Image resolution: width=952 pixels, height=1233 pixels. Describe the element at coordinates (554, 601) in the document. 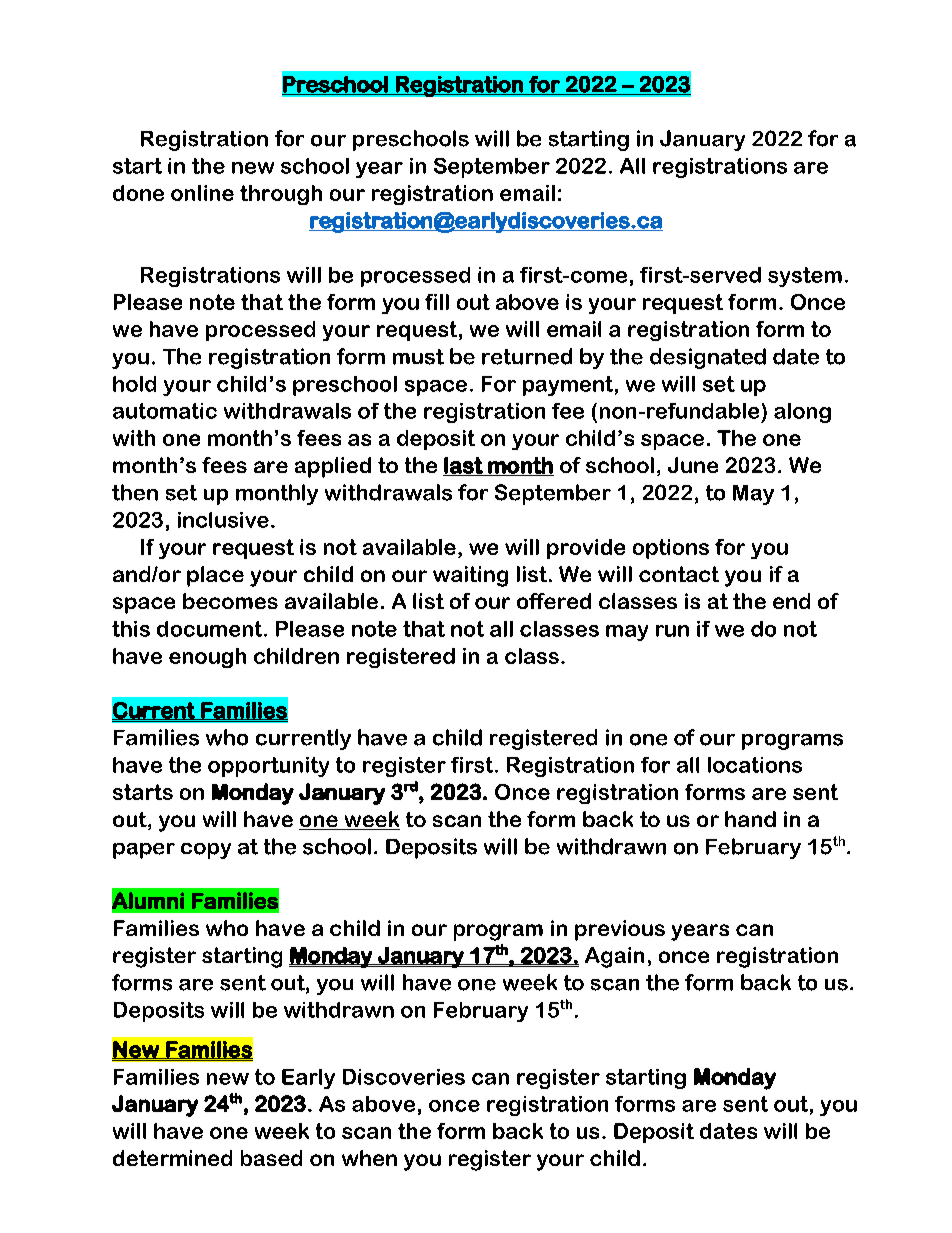

I see `offered` at that location.
